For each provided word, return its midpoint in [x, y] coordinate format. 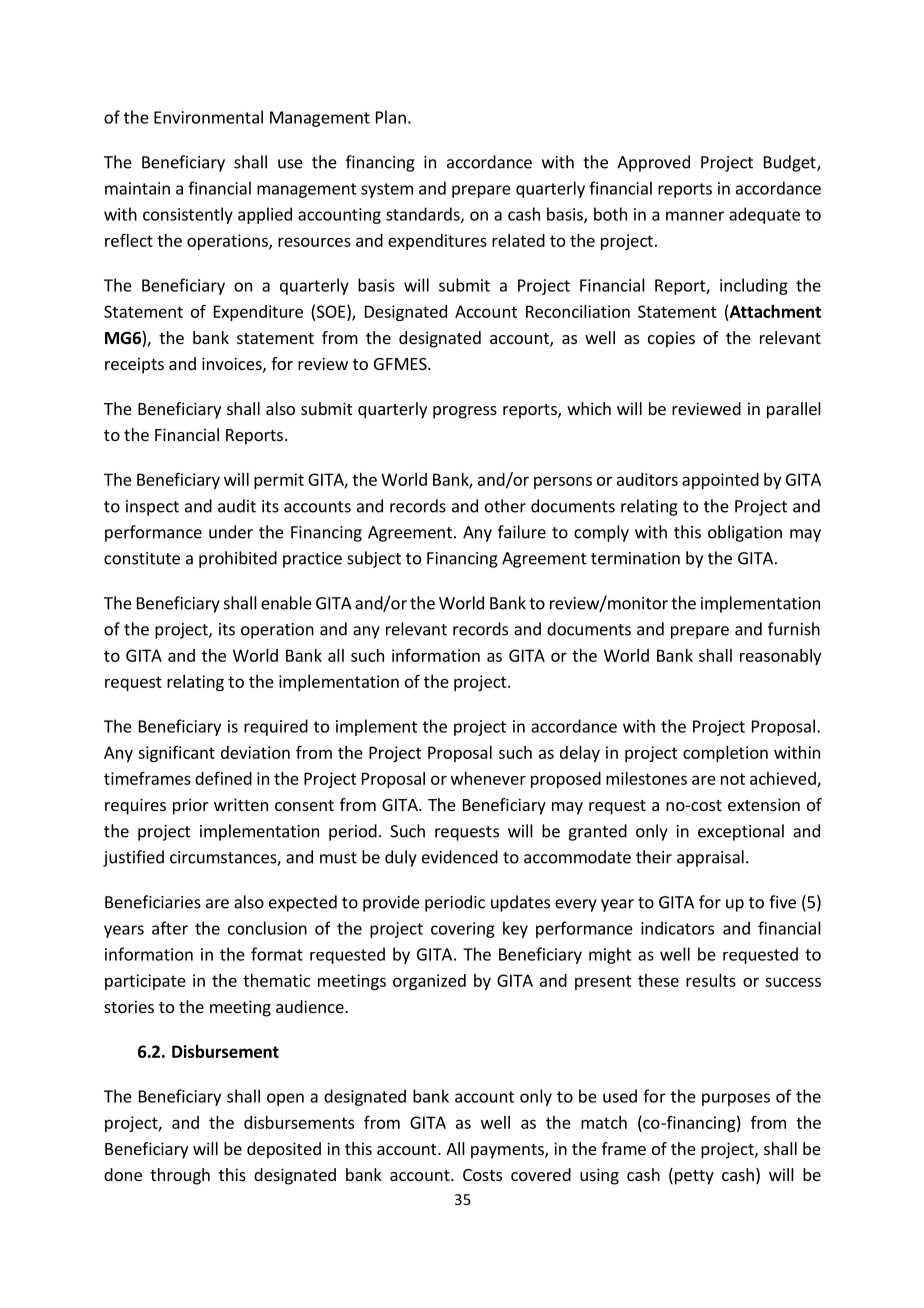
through [180, 1176]
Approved [653, 163]
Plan [391, 117]
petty [694, 1177]
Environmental [208, 117]
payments [508, 1151]
